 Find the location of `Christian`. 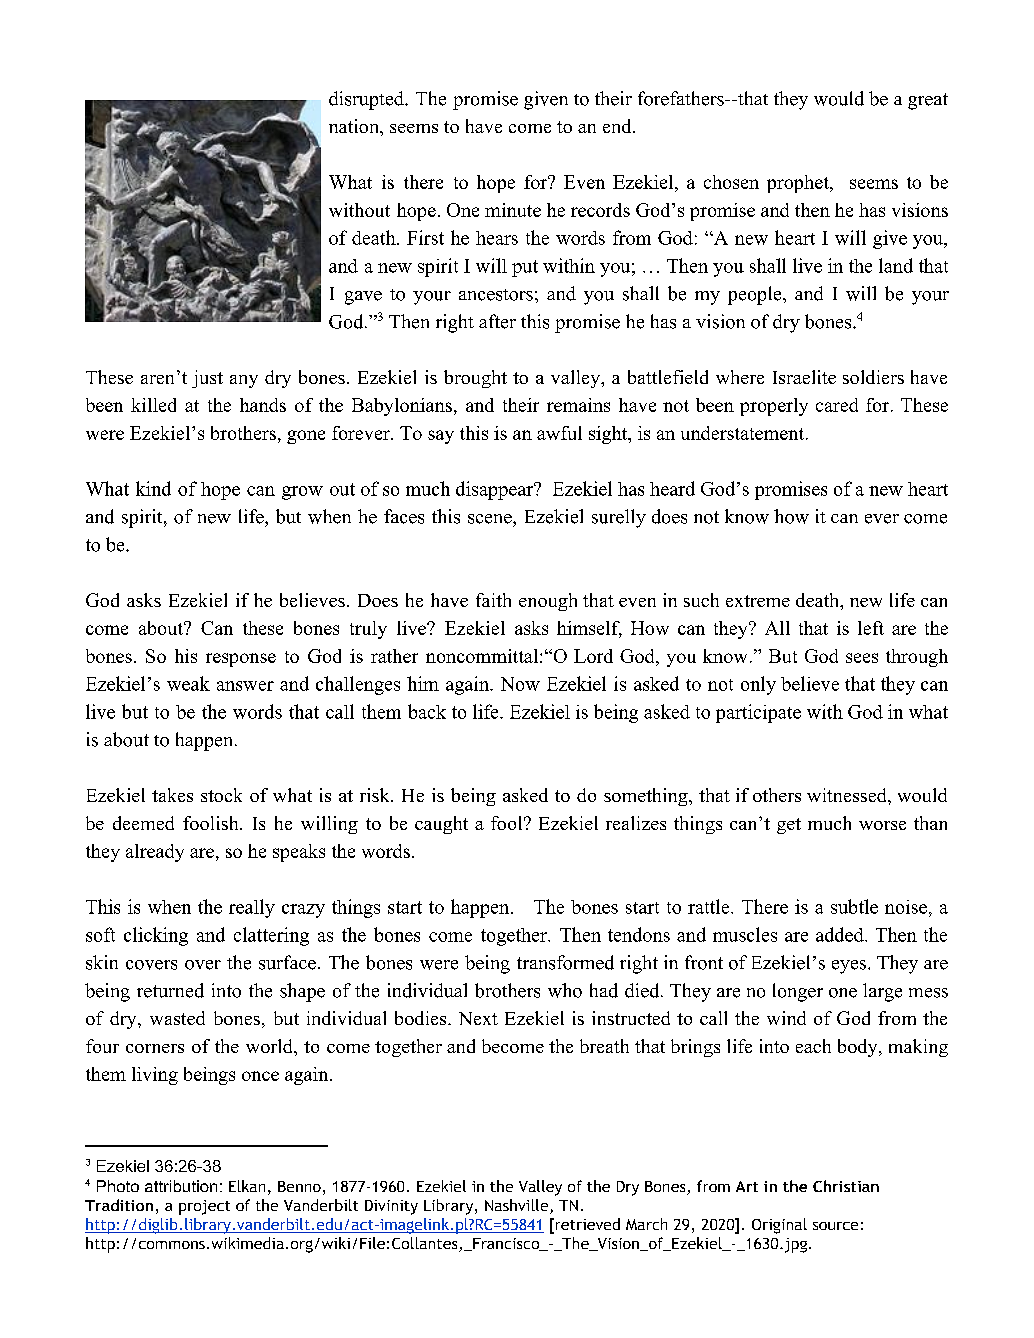

Christian is located at coordinates (846, 1186).
